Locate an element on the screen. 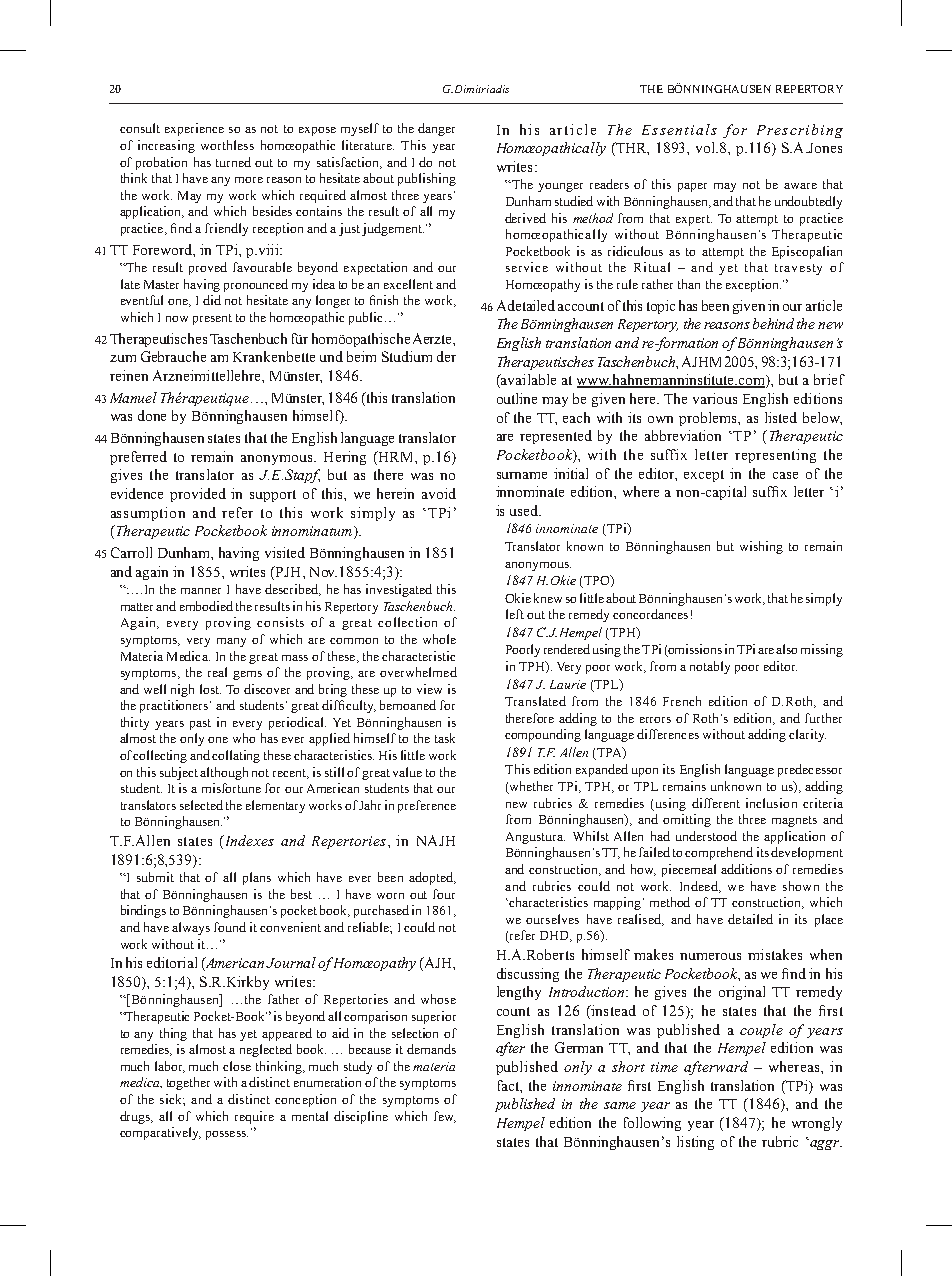  done is located at coordinates (152, 415).
